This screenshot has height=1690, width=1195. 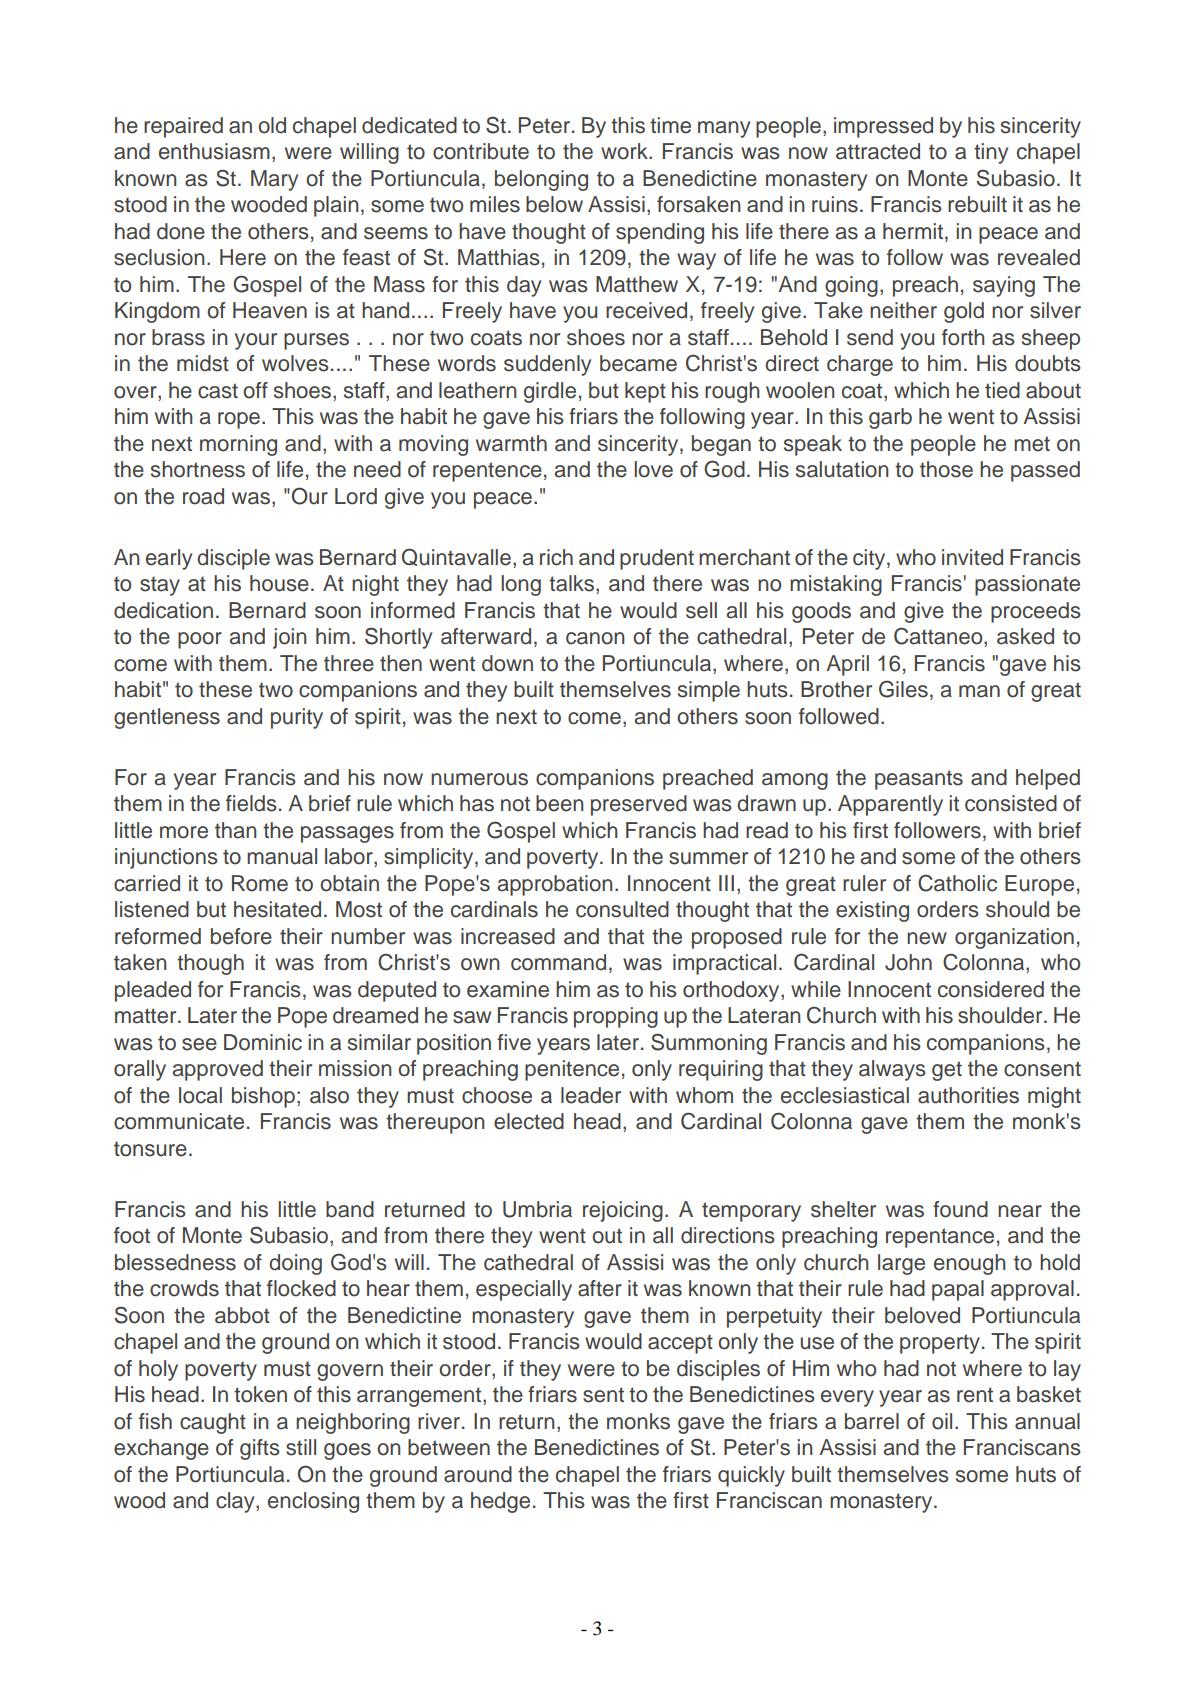 I want to click on enthusiasm, so click(x=214, y=151).
